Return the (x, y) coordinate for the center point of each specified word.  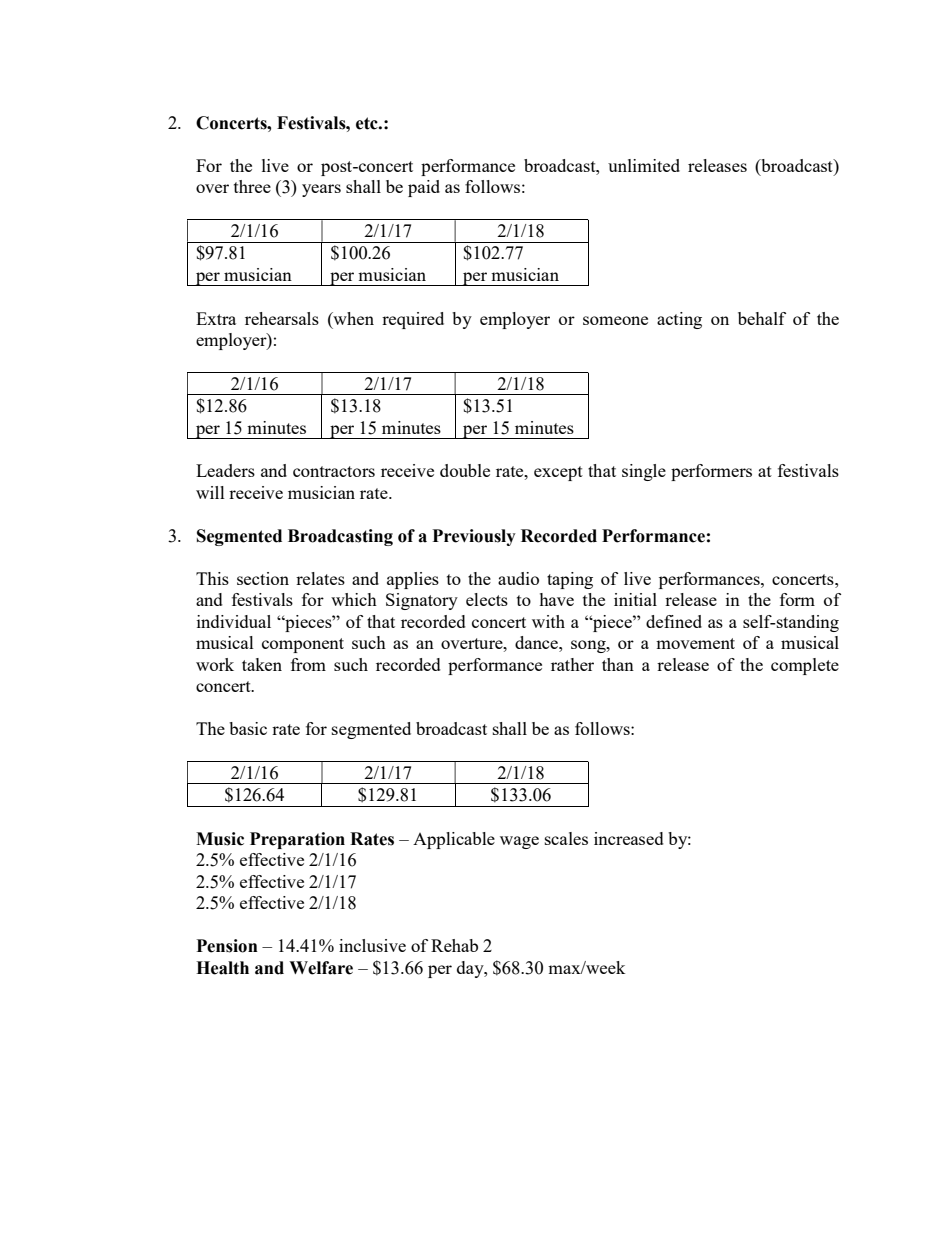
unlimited (644, 165)
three (252, 186)
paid (424, 188)
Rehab (454, 945)
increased (629, 838)
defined (674, 621)
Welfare (321, 968)
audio (518, 578)
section (263, 578)
